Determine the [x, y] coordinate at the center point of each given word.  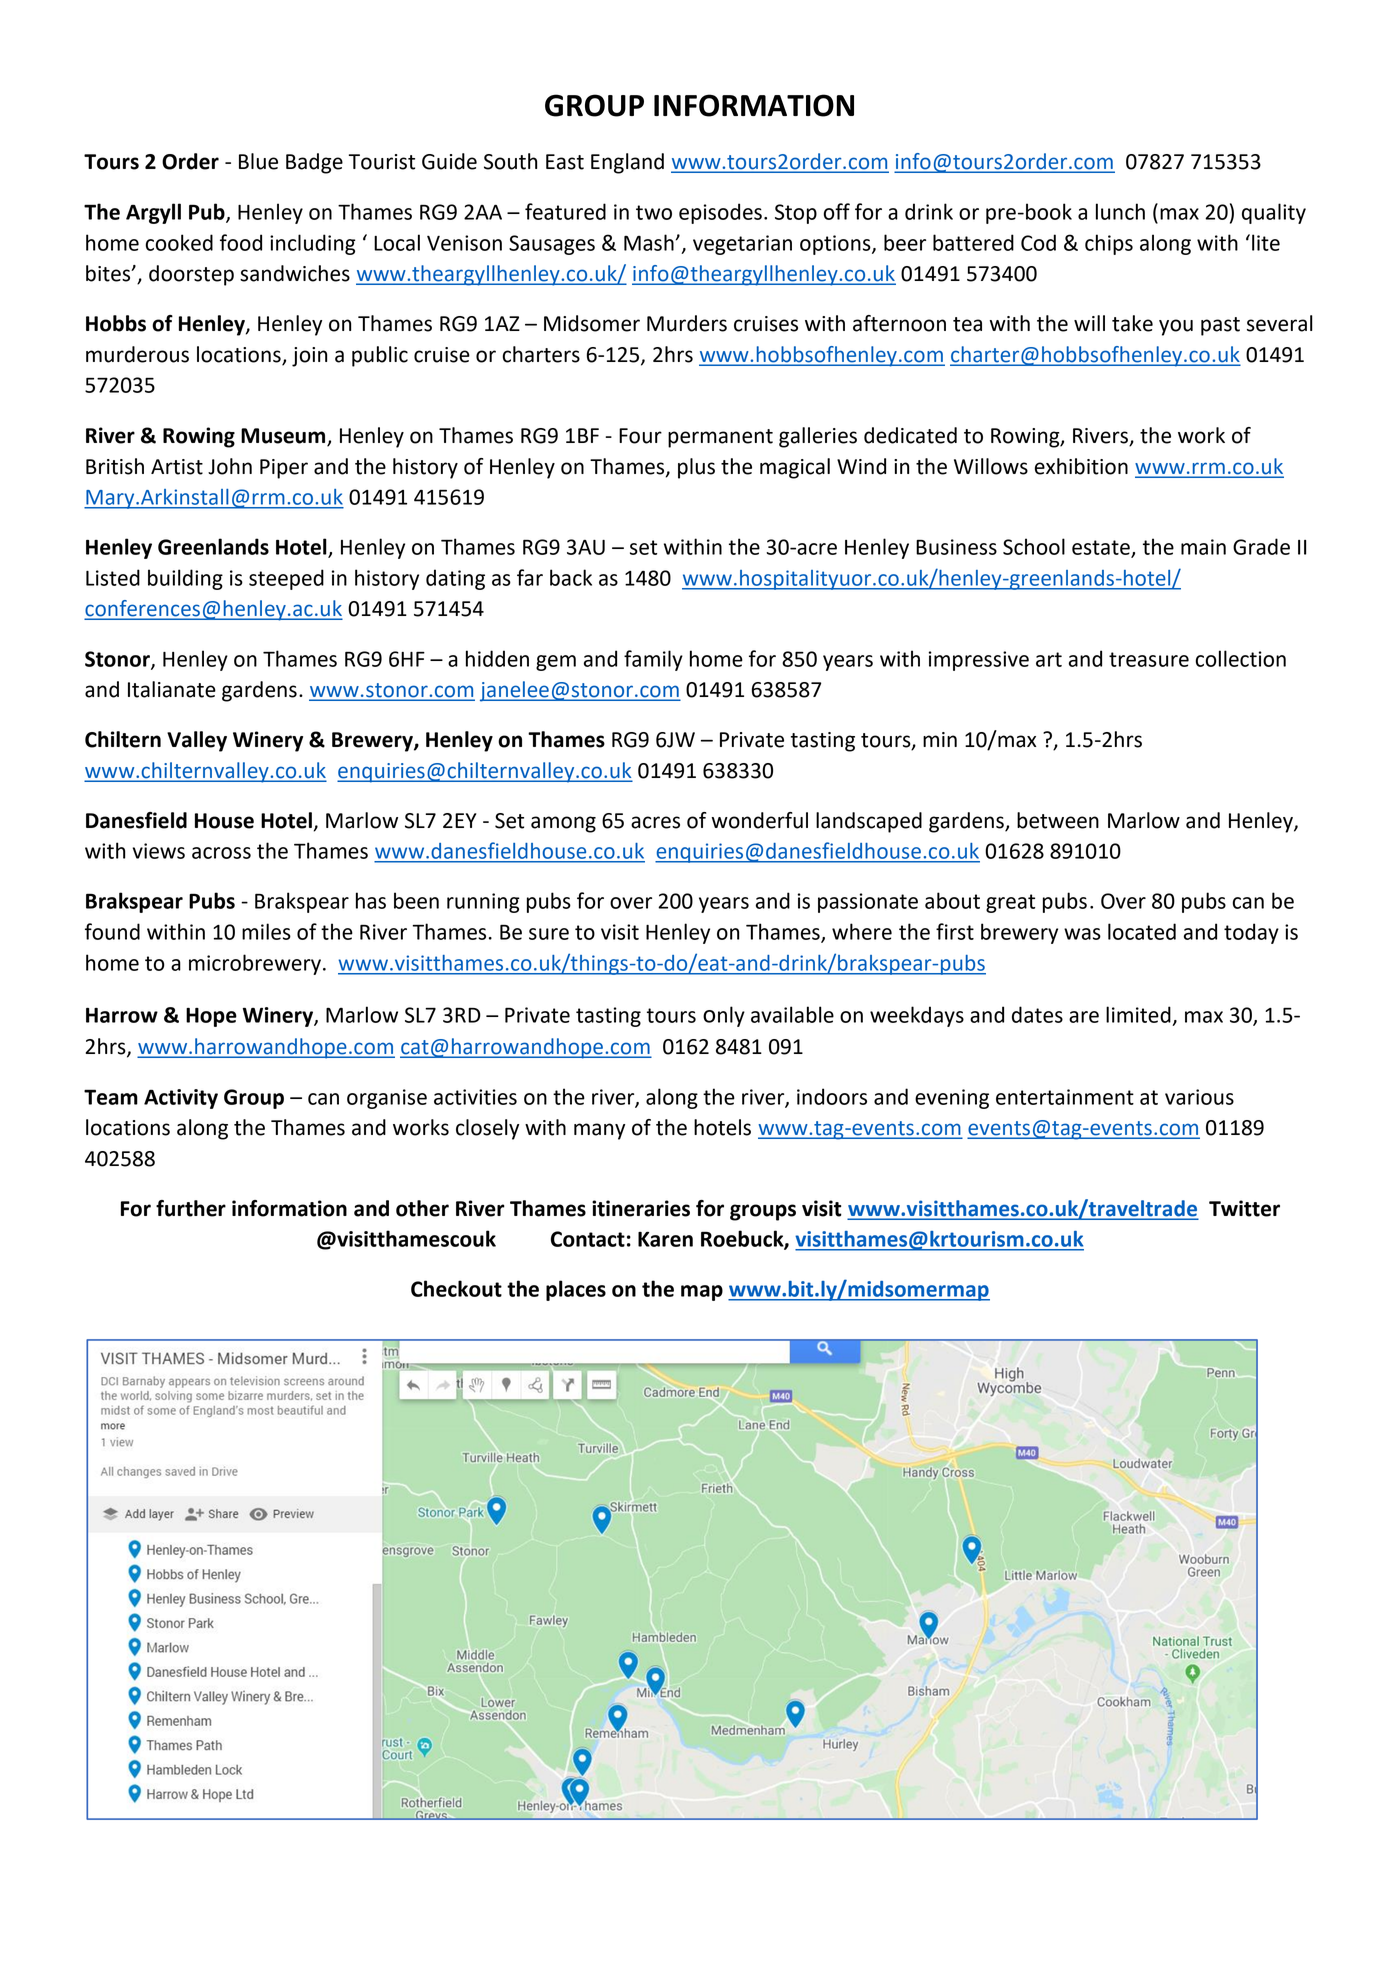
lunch [1120, 211]
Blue [258, 161]
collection [1241, 658]
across [221, 853]
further [191, 1208]
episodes [720, 213]
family [653, 660]
